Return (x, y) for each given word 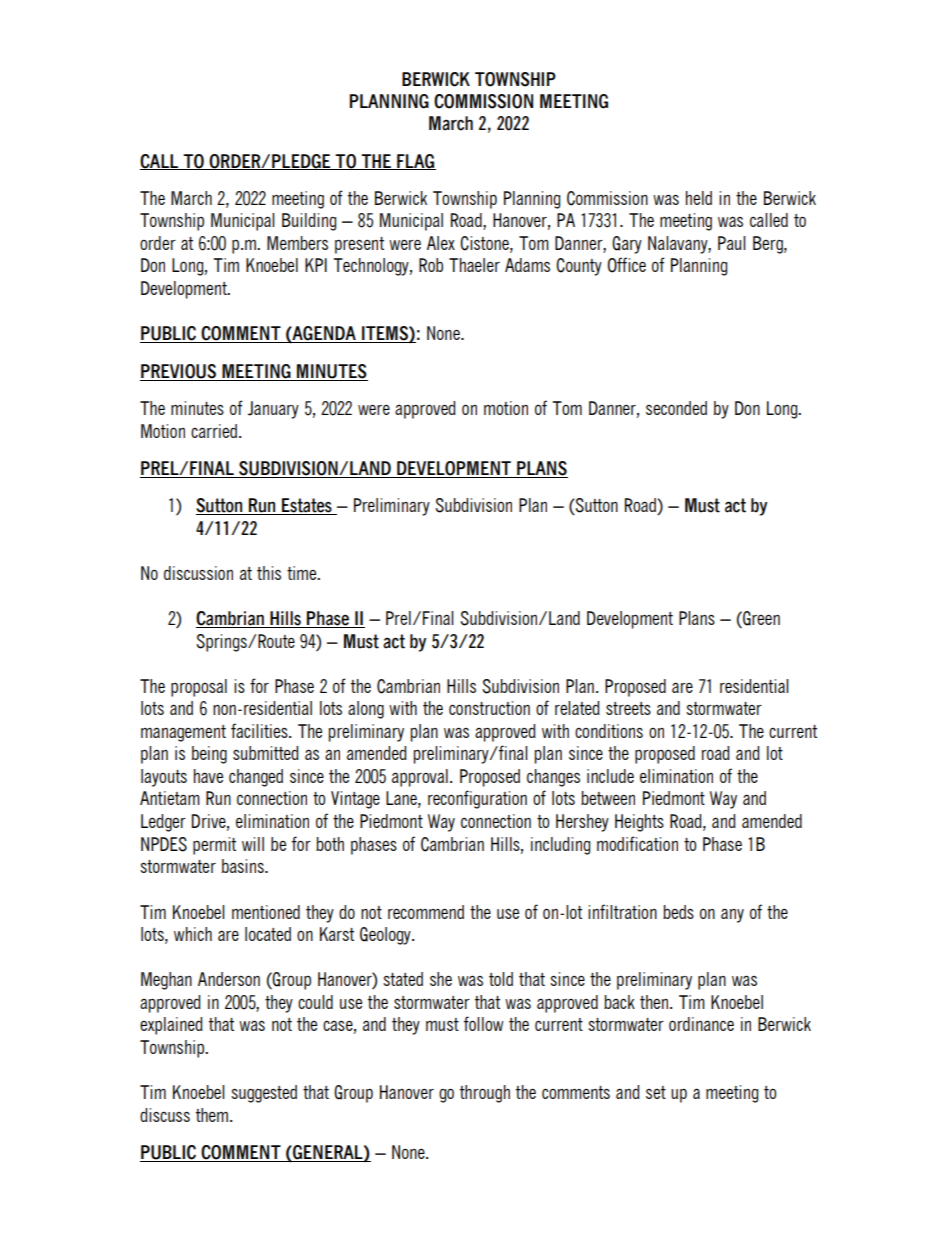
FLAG (415, 162)
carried (214, 431)
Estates (307, 506)
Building (309, 222)
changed (256, 778)
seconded (676, 408)
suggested (264, 1094)
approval (420, 778)
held (699, 198)
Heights (639, 823)
